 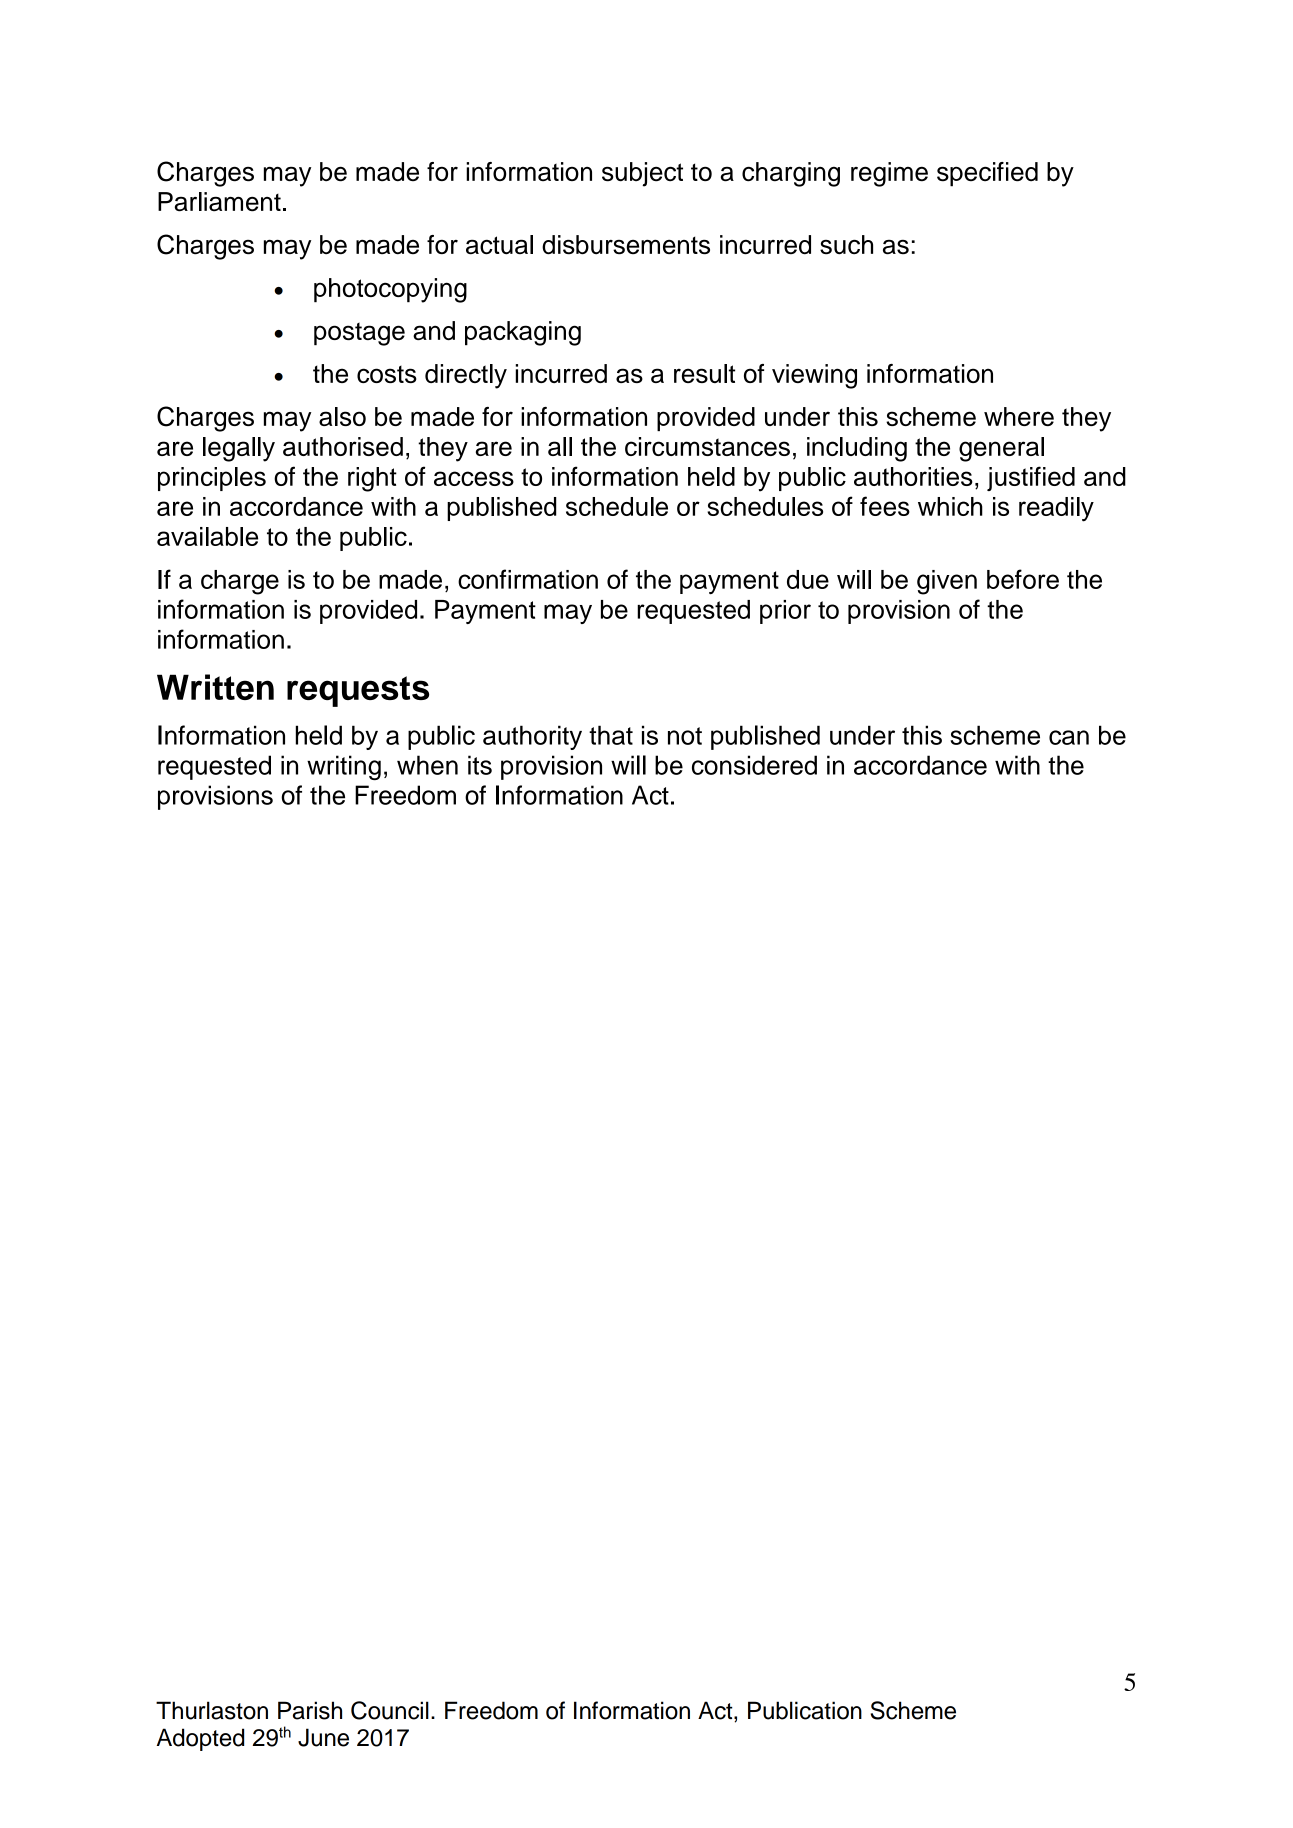 I want to click on that, so click(x=611, y=735).
